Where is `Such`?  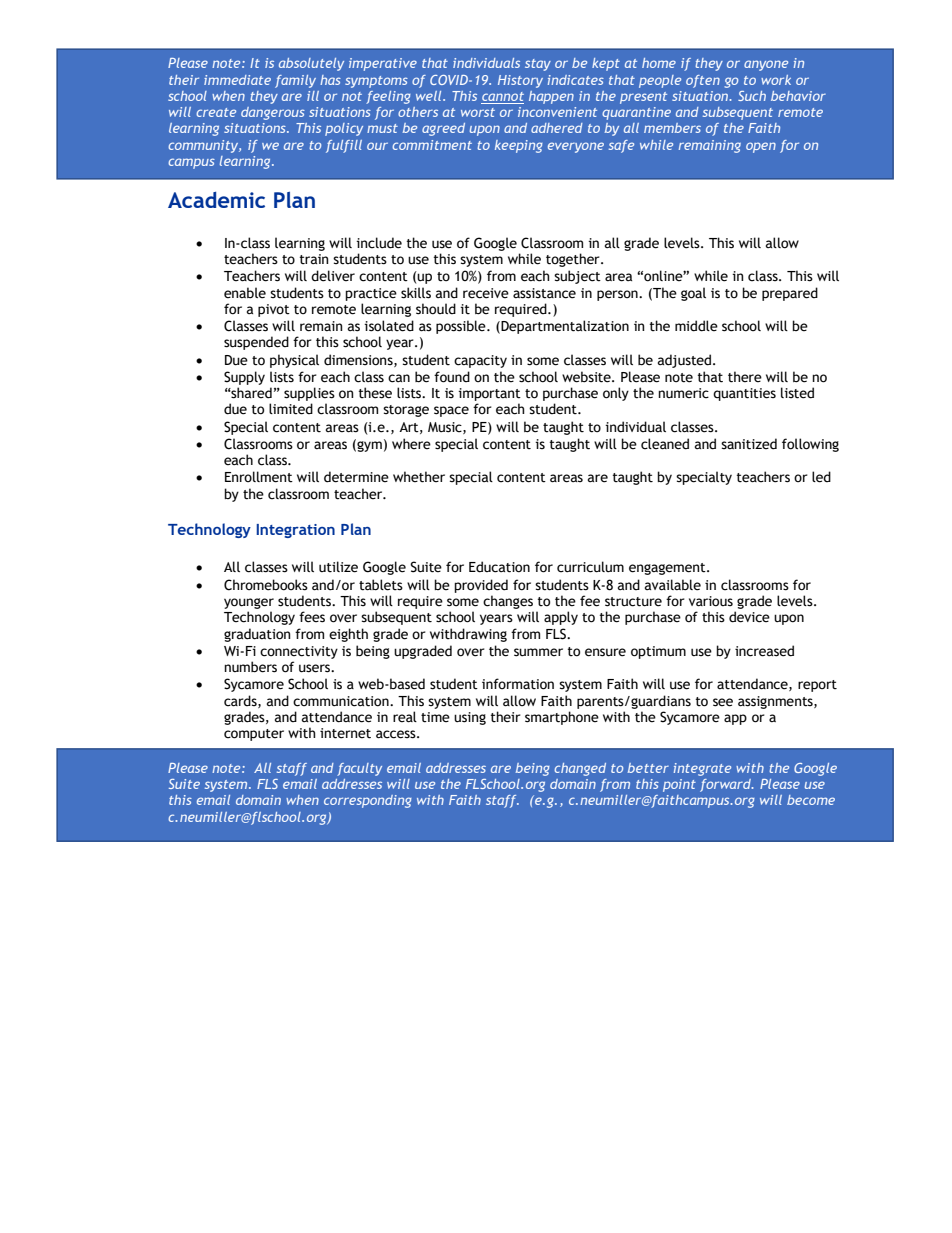
Such is located at coordinates (752, 96).
